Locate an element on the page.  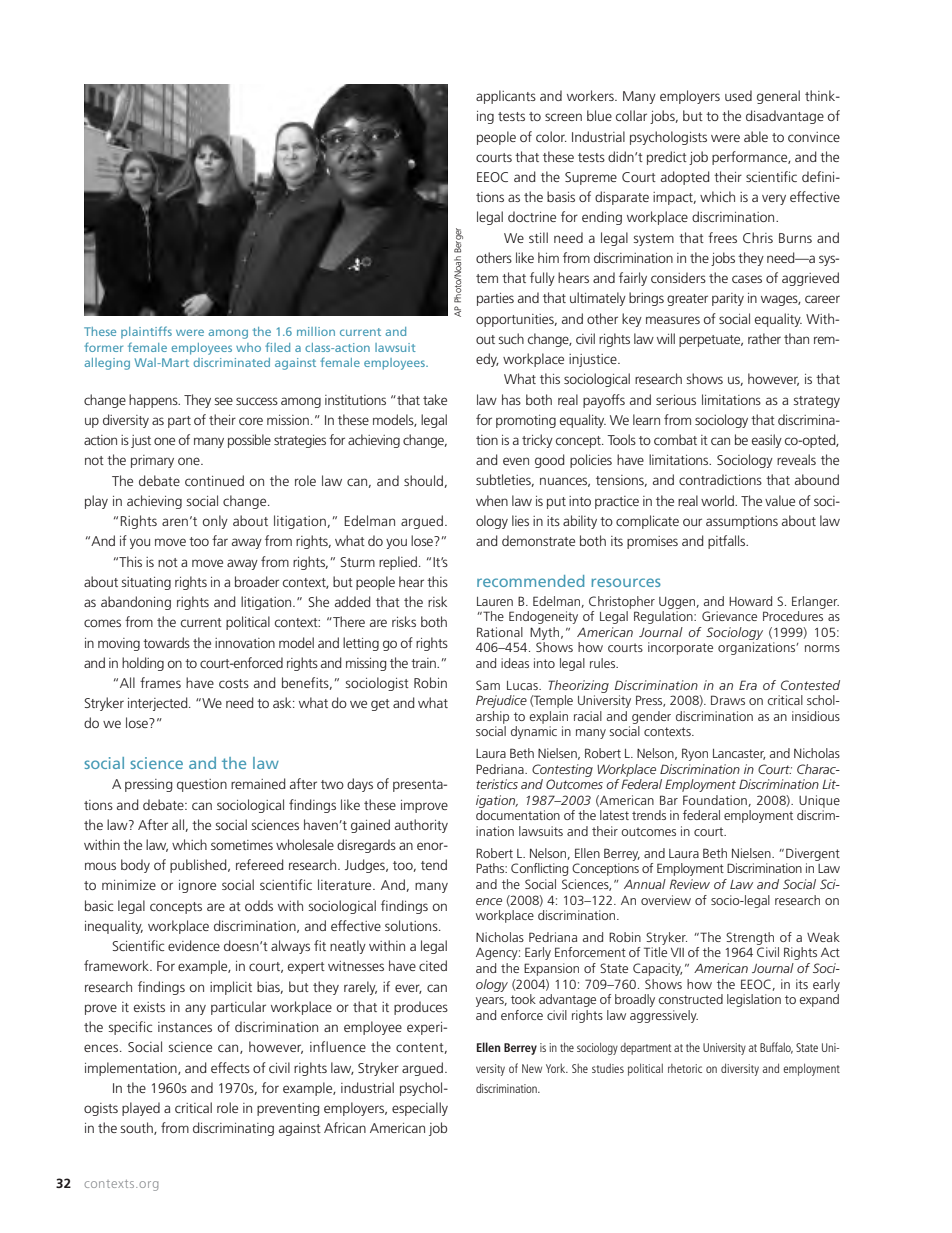
effects is located at coordinates (230, 1067).
